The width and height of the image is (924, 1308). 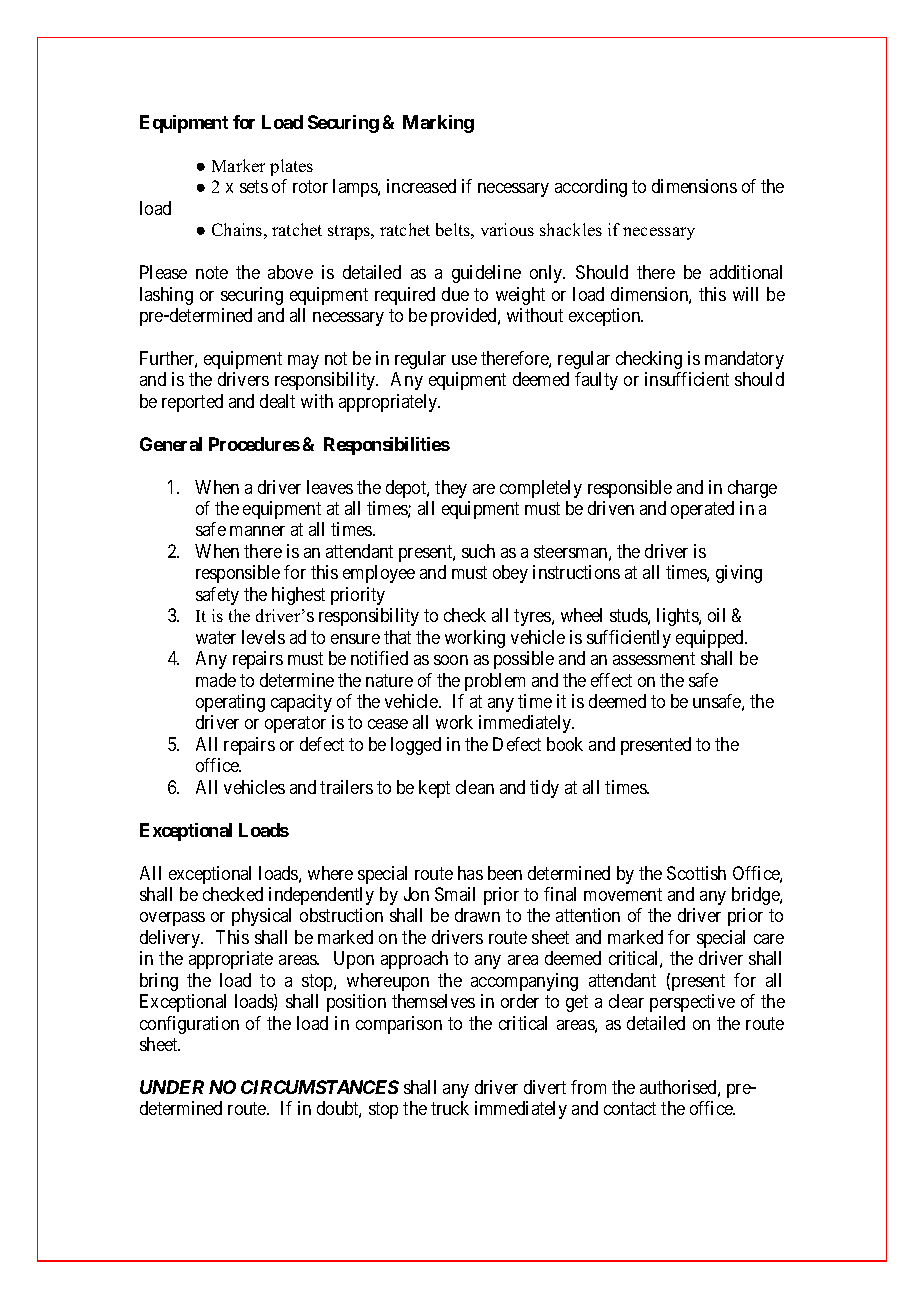 What do you see at coordinates (238, 165) in the image?
I see `Marker` at bounding box center [238, 165].
